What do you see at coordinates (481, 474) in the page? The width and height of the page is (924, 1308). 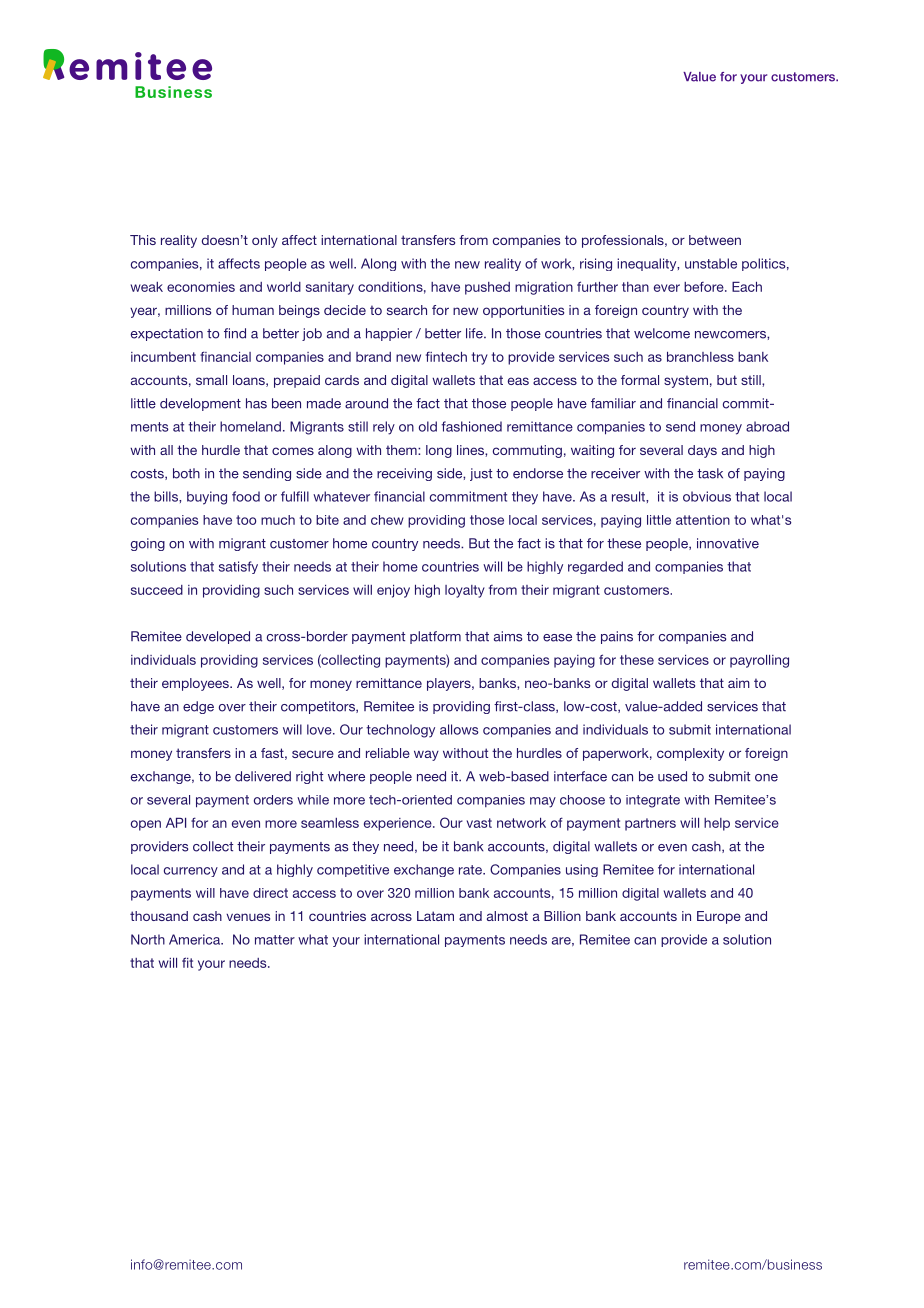 I see `just` at bounding box center [481, 474].
